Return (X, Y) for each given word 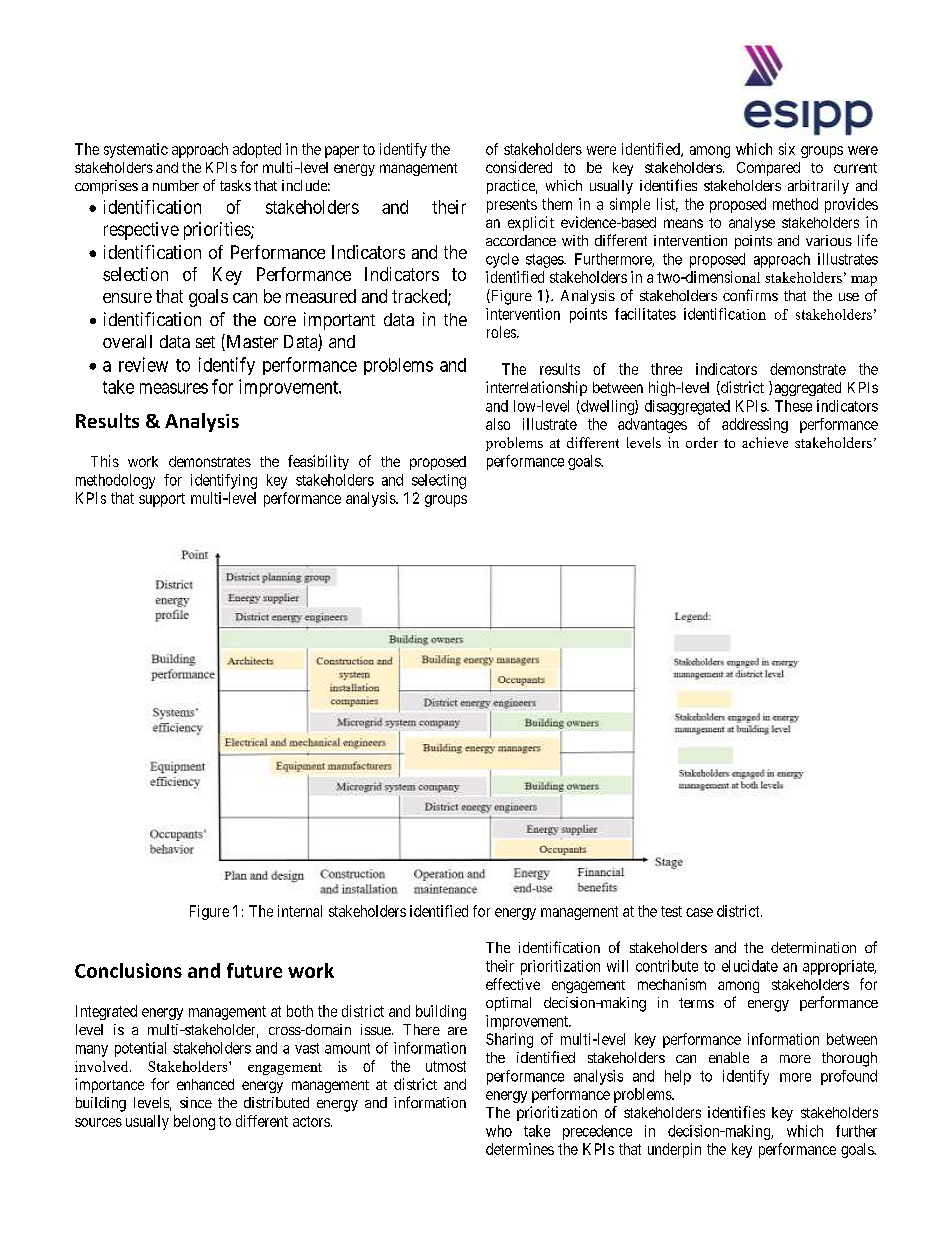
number (176, 185)
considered (519, 167)
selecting (439, 481)
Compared (768, 169)
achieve (765, 442)
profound (849, 1077)
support (162, 500)
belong (194, 1122)
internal (300, 911)
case (699, 912)
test (671, 911)
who (499, 1131)
